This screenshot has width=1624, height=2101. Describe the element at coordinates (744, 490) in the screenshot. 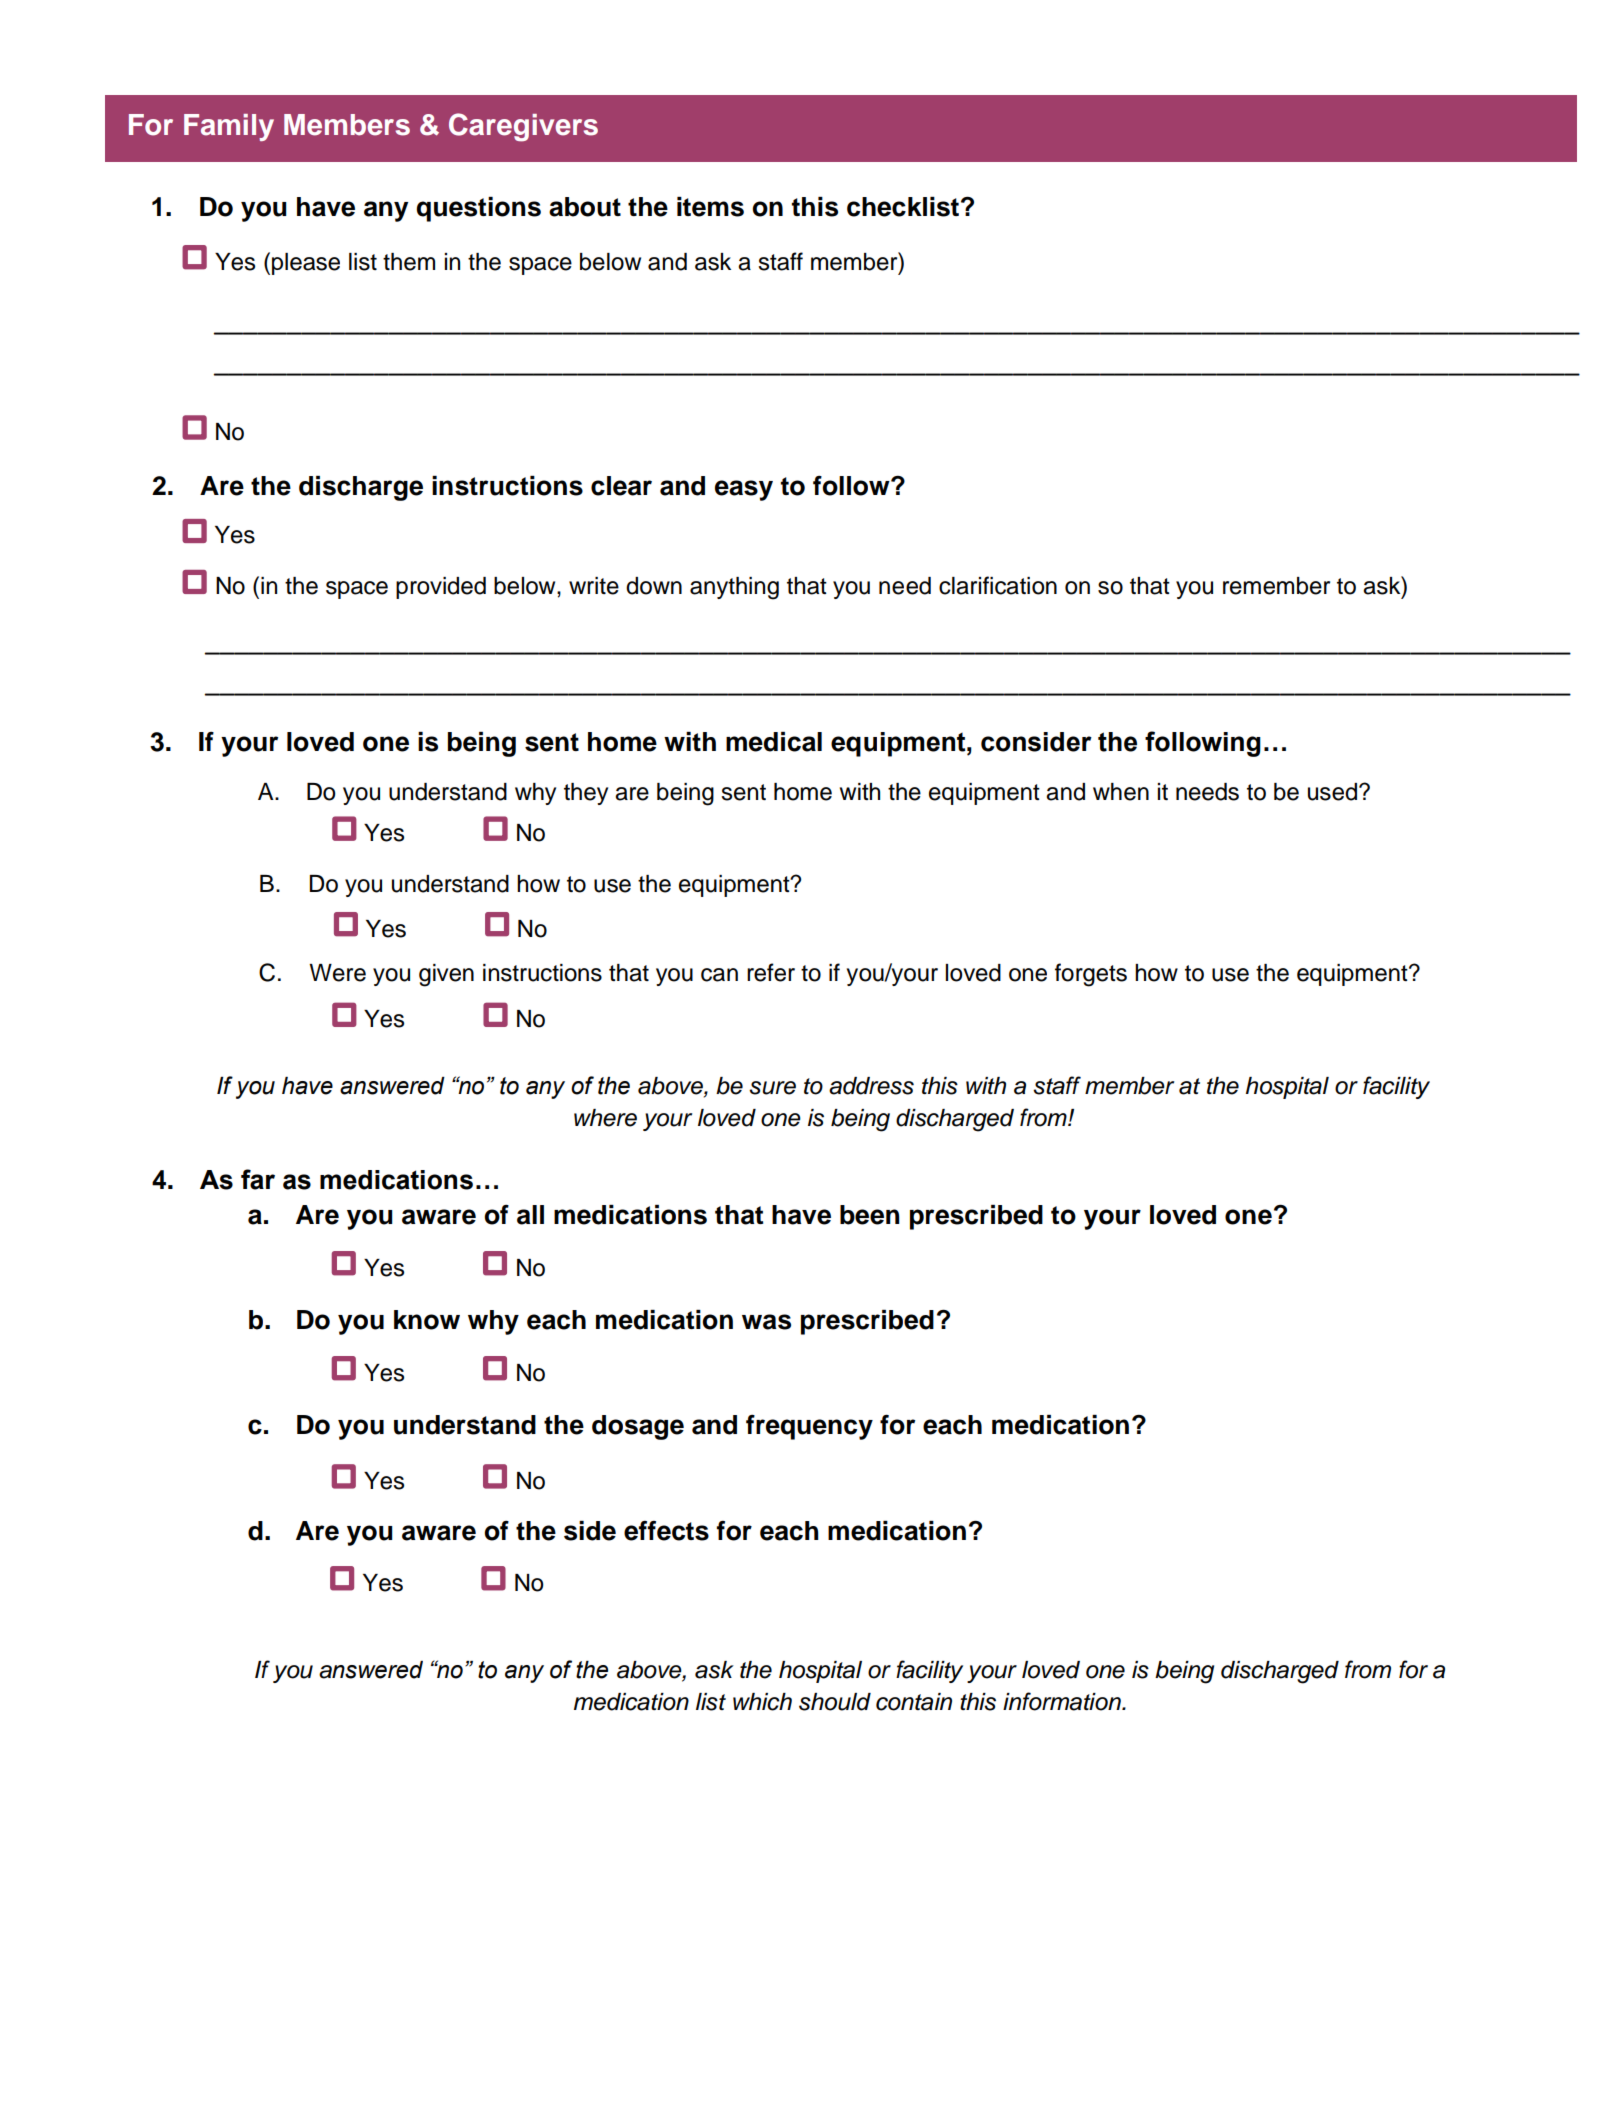

I see `easy` at that location.
